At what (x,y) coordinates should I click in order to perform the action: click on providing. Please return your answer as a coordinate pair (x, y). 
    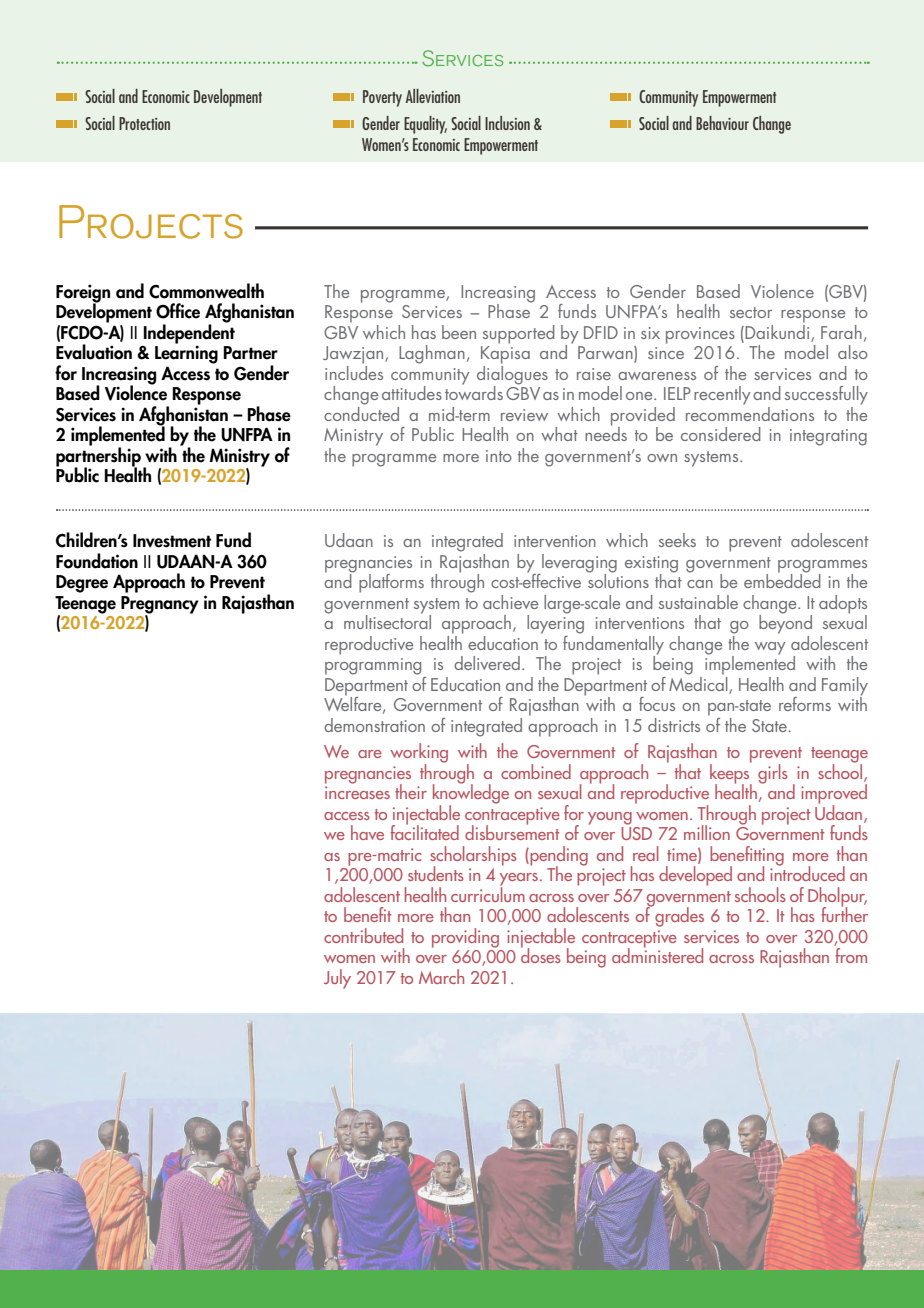
    Looking at the image, I should click on (465, 938).
